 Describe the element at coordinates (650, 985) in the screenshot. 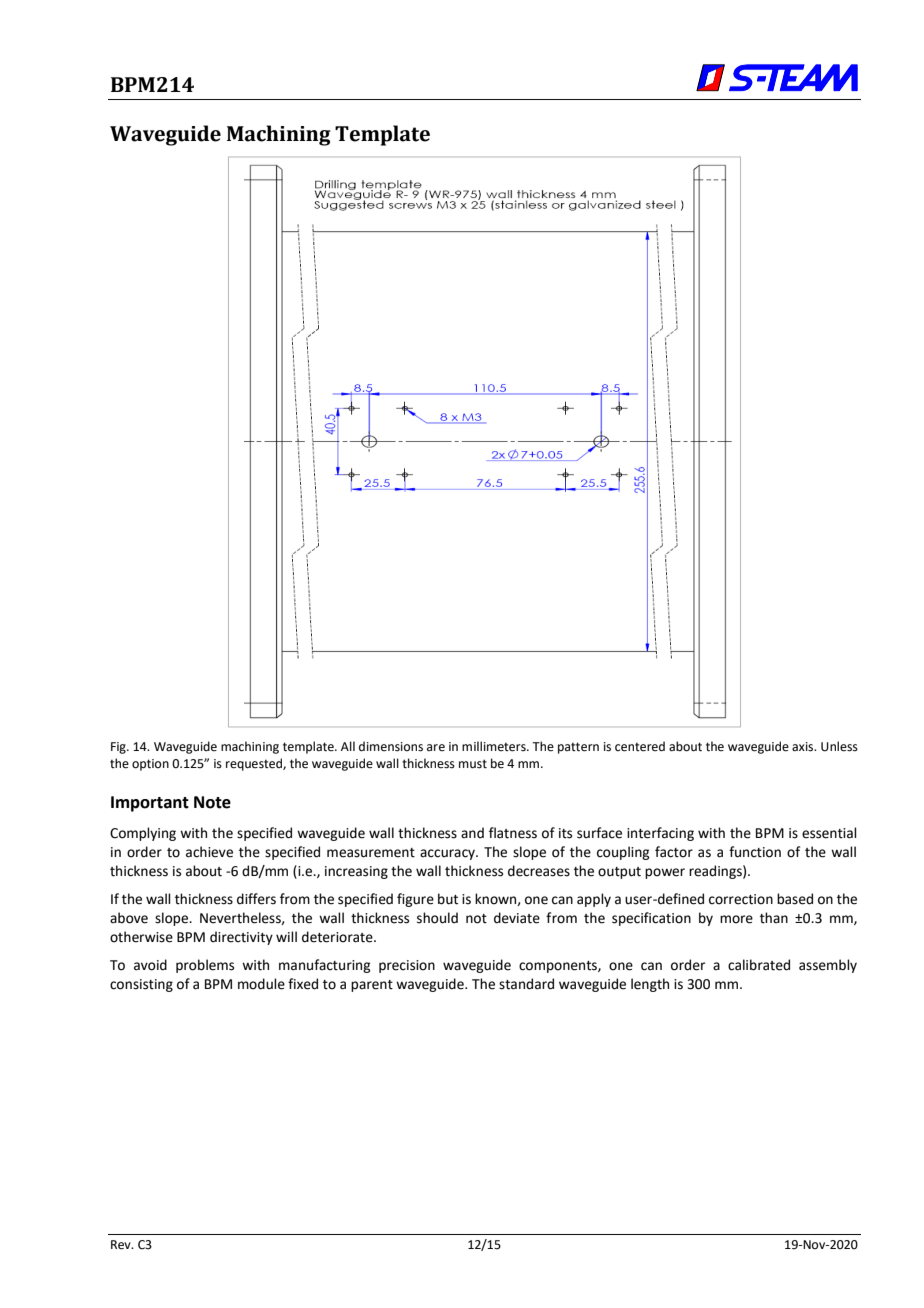

I see `length` at that location.
